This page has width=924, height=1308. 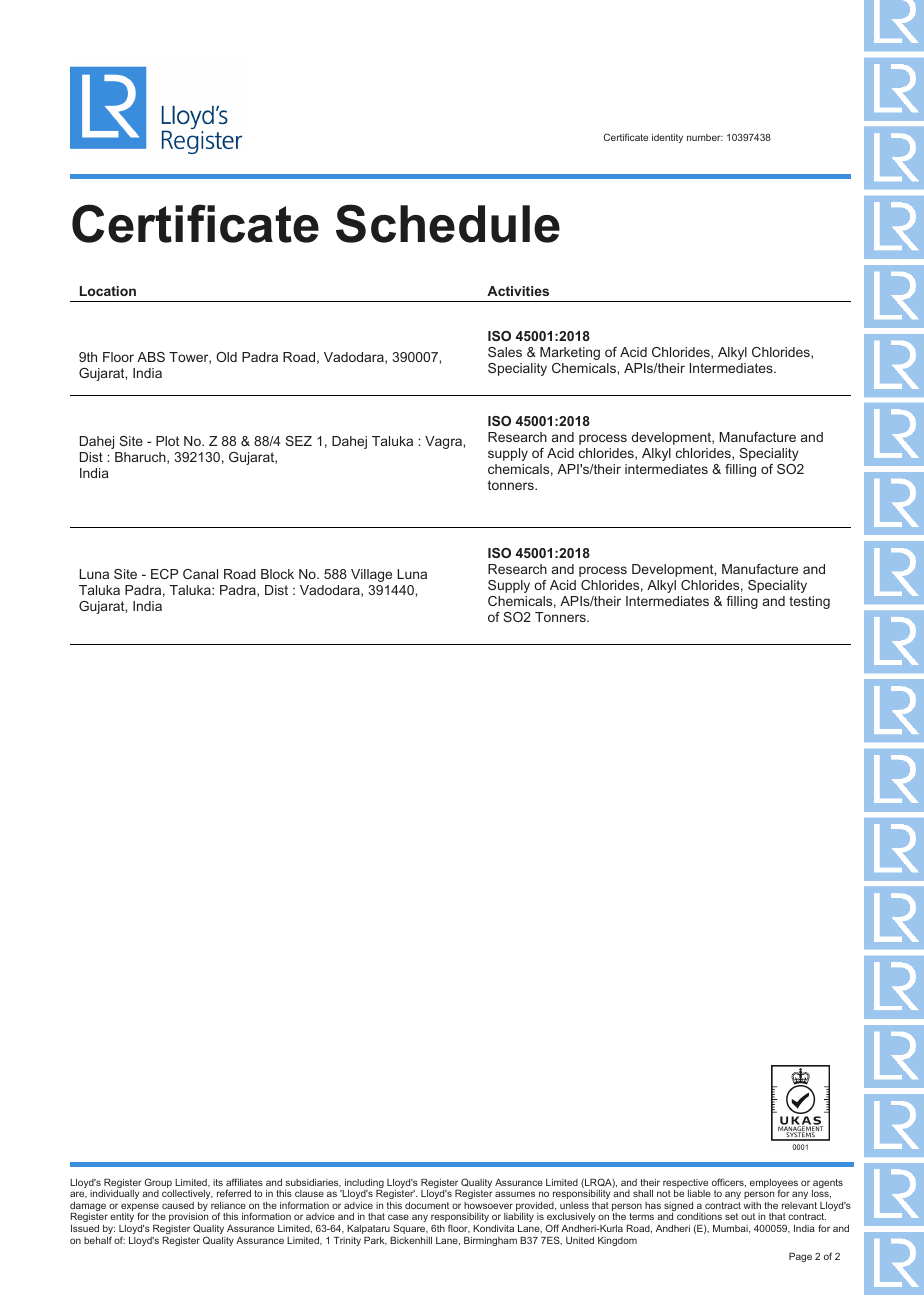 I want to click on testing, so click(x=809, y=602).
